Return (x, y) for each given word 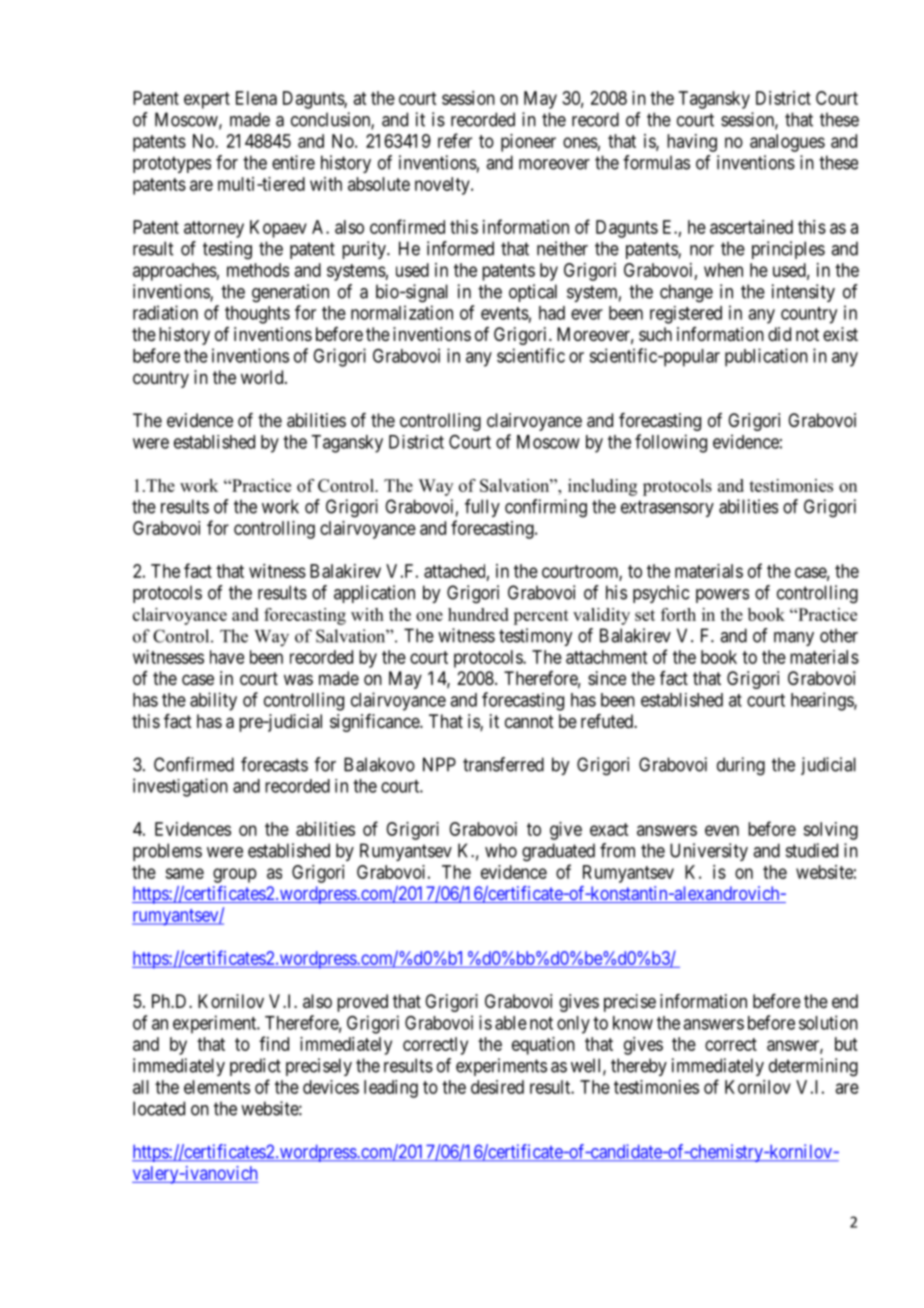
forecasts (274, 764)
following (671, 443)
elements (217, 1087)
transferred (503, 764)
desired (497, 1087)
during (741, 766)
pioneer (528, 143)
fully (482, 508)
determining (813, 1067)
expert (207, 100)
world (263, 377)
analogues (787, 143)
